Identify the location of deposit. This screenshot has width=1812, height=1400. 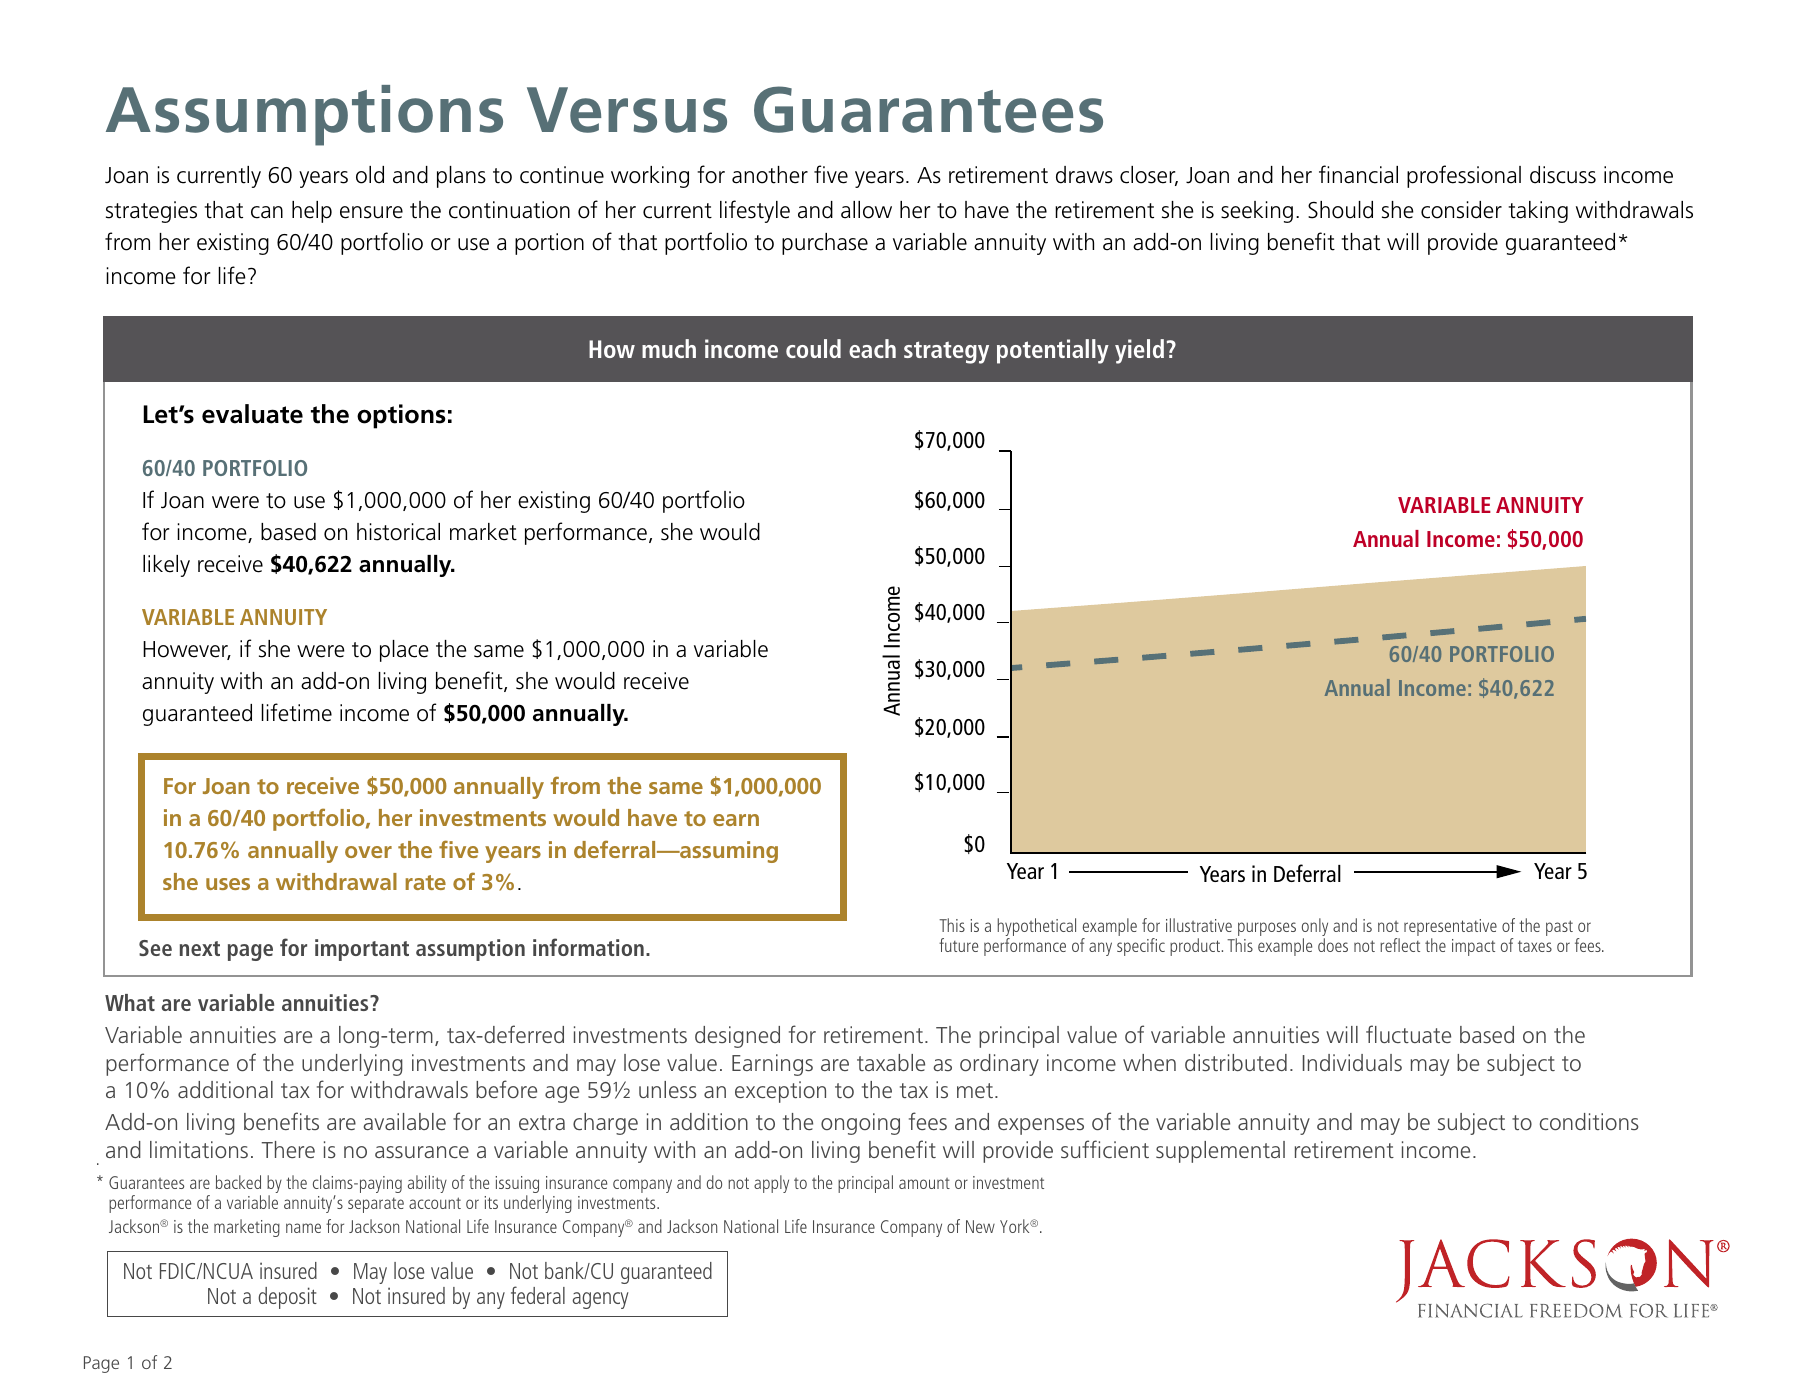
(287, 1298).
